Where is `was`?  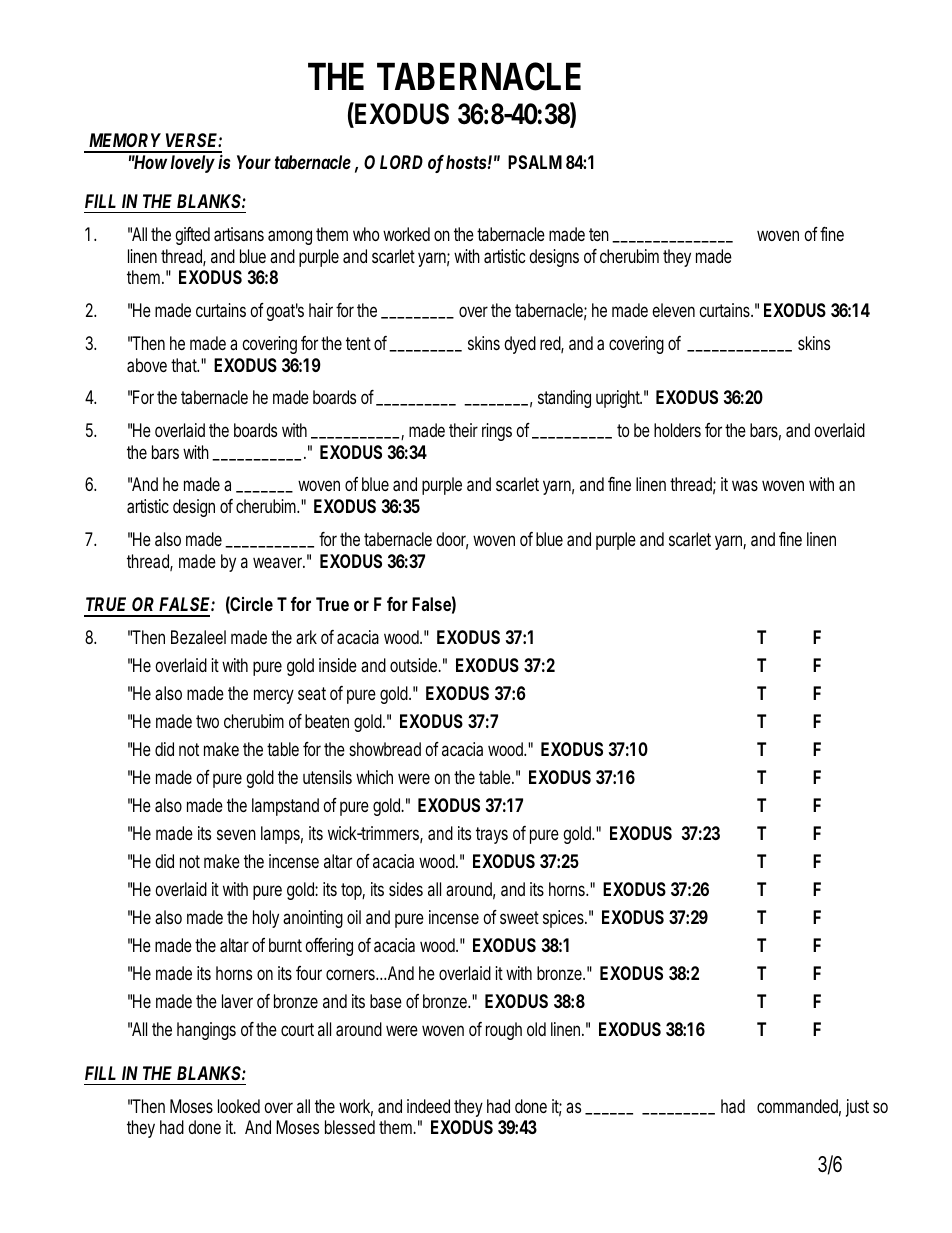
was is located at coordinates (745, 485).
